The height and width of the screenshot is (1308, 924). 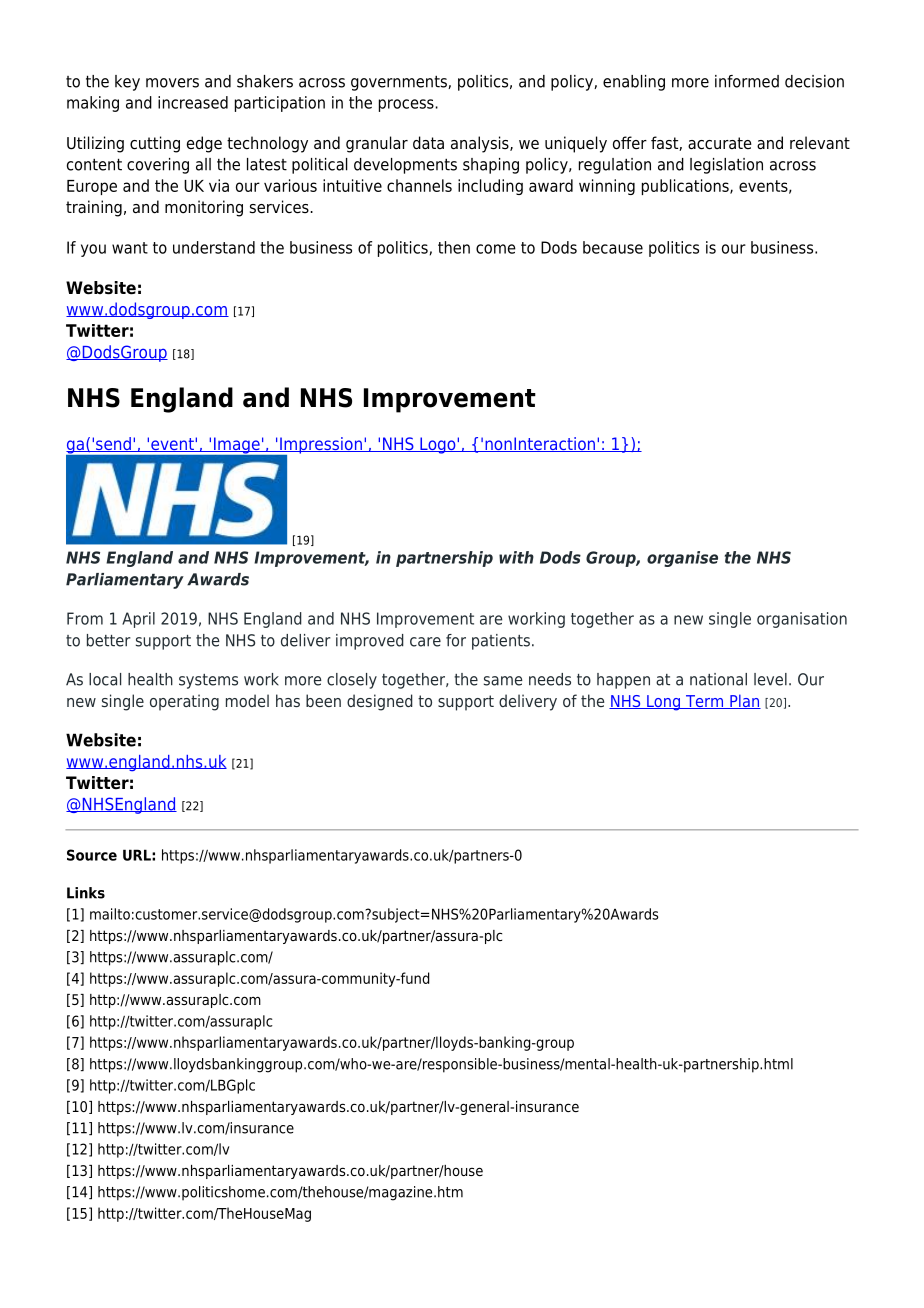 What do you see at coordinates (406, 105) in the screenshot?
I see `process` at bounding box center [406, 105].
